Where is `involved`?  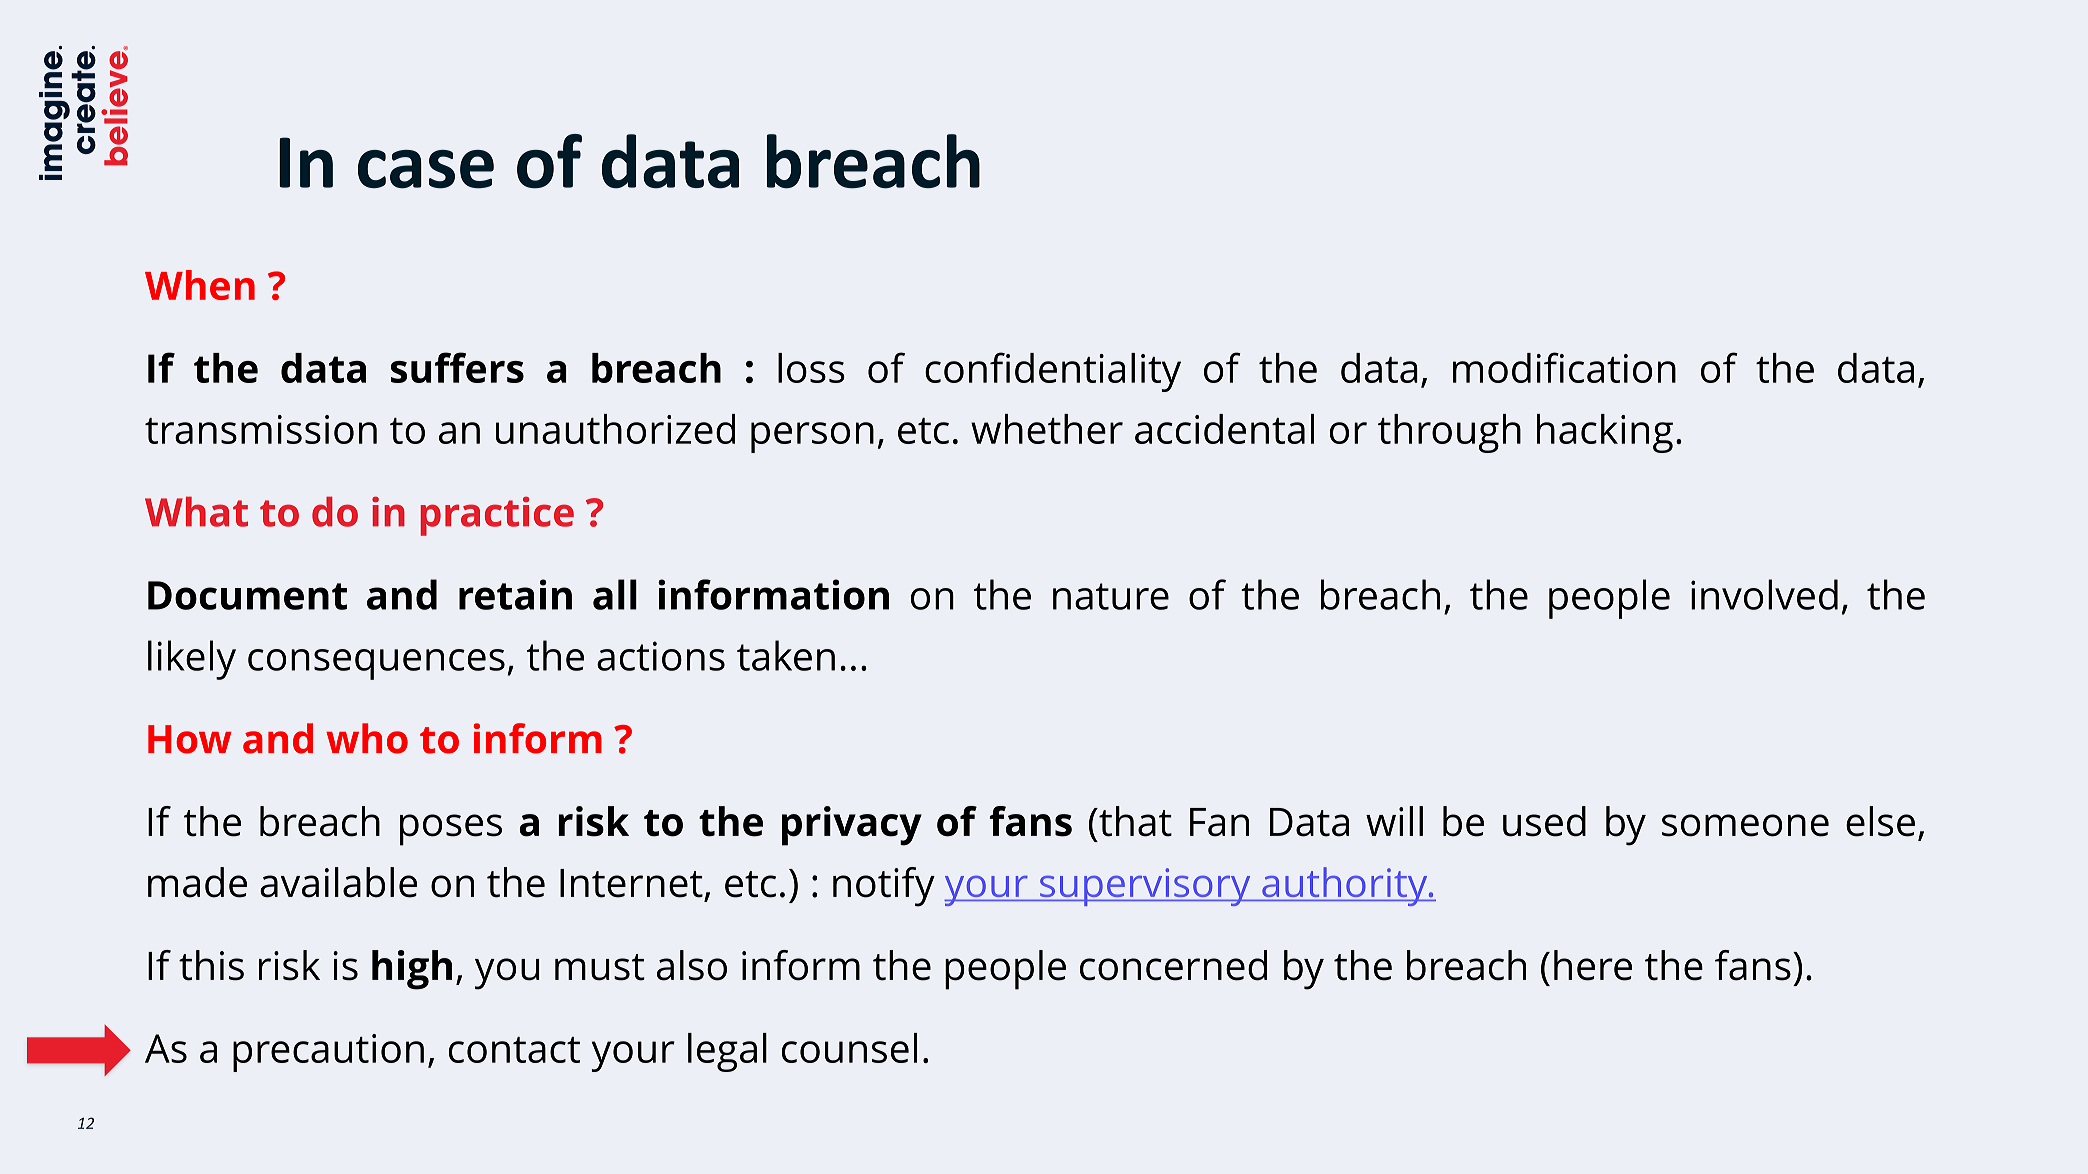
involved is located at coordinates (1764, 594).
